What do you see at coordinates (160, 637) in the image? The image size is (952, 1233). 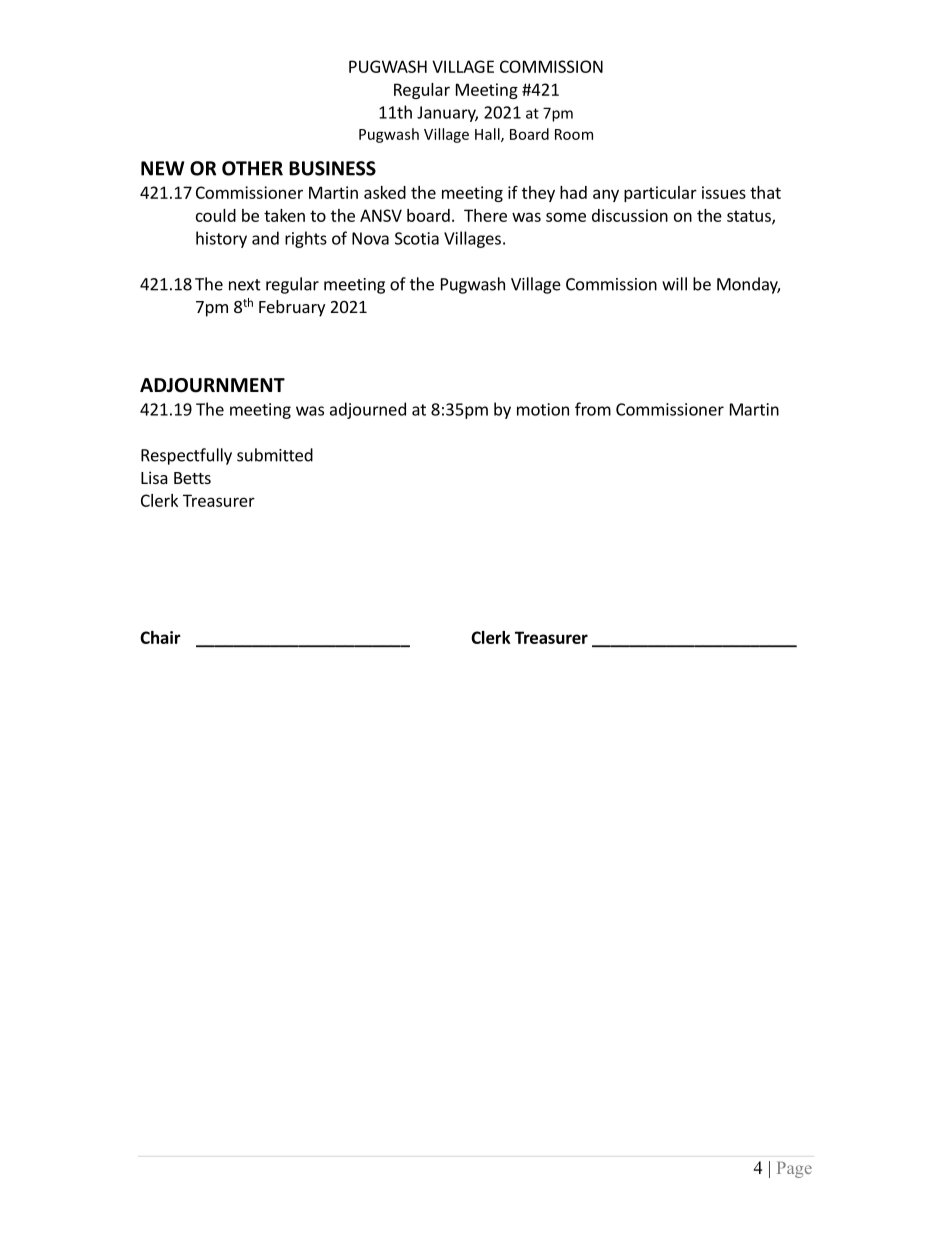 I see `Chair` at bounding box center [160, 637].
